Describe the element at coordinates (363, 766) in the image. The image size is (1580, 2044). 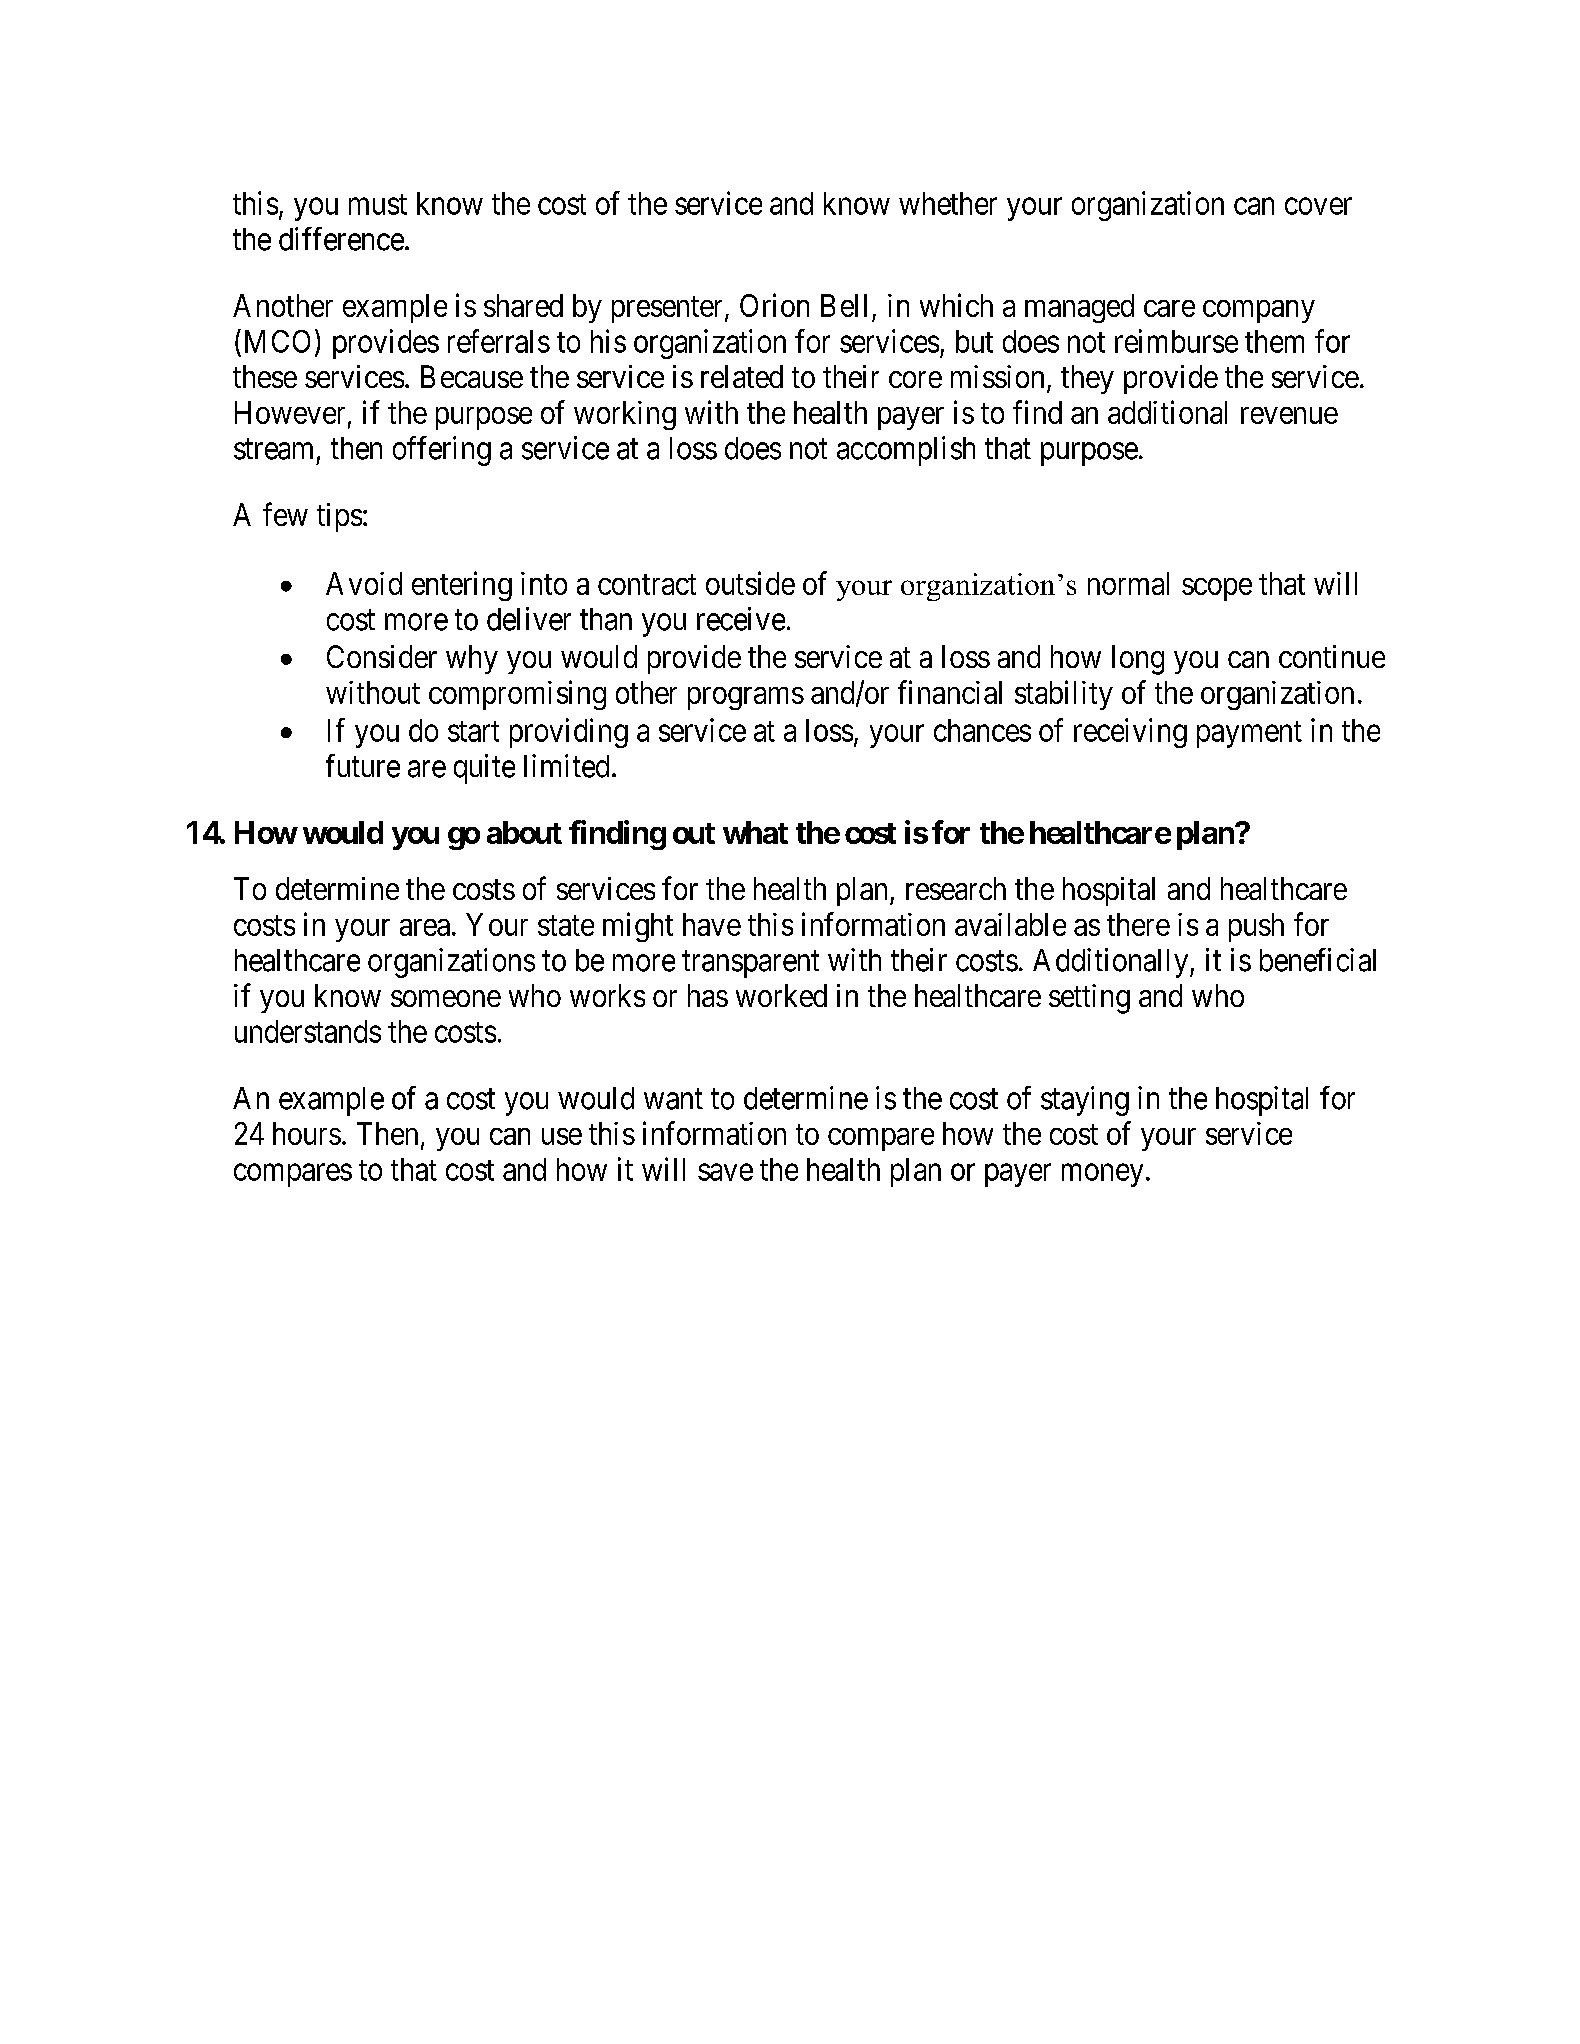
I see `future` at that location.
